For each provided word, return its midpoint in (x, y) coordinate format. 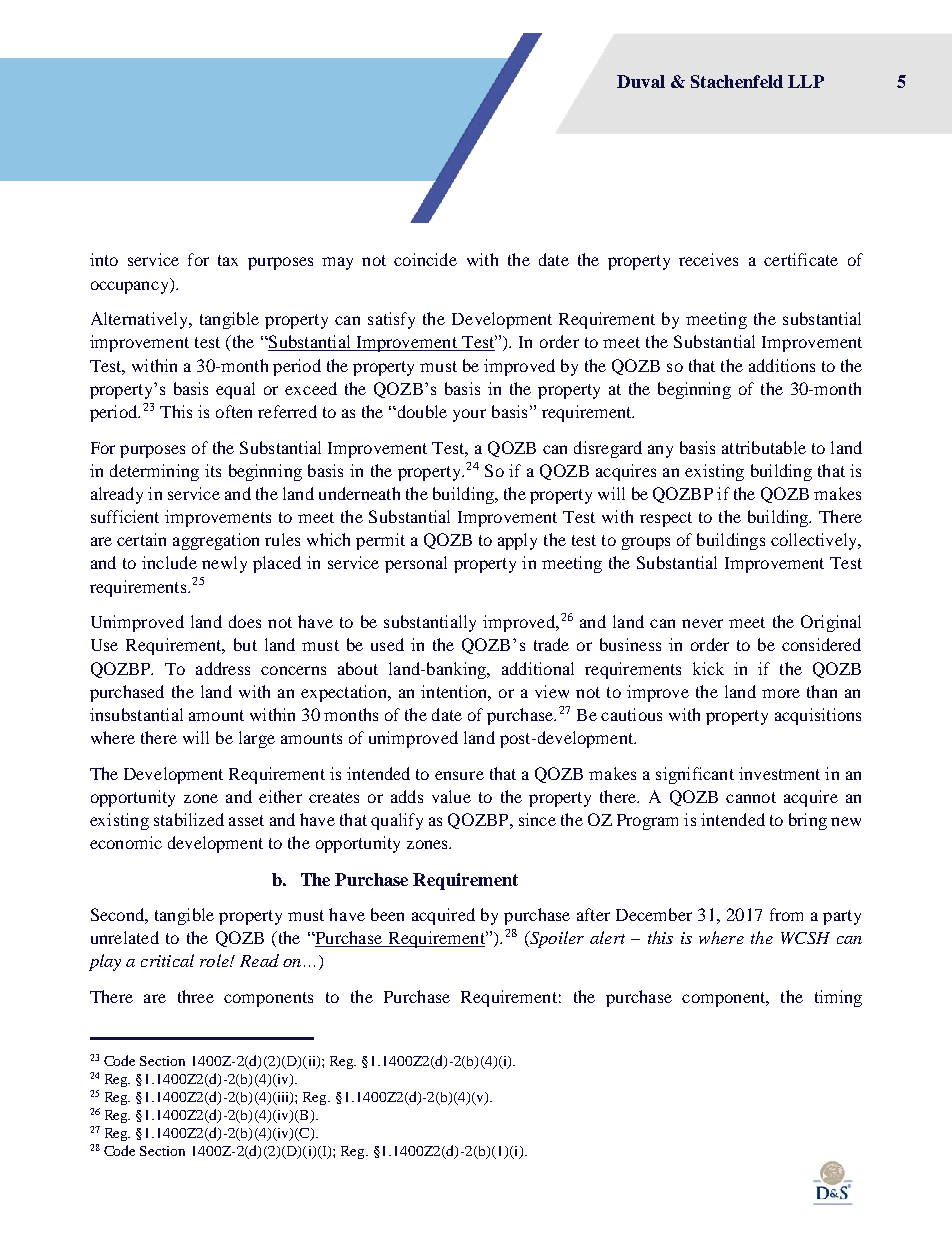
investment (779, 773)
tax (228, 260)
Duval (641, 81)
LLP (806, 81)
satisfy (391, 320)
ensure (459, 775)
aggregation (216, 541)
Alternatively (140, 320)
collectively (815, 541)
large (257, 739)
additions (782, 365)
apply (517, 541)
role (215, 960)
